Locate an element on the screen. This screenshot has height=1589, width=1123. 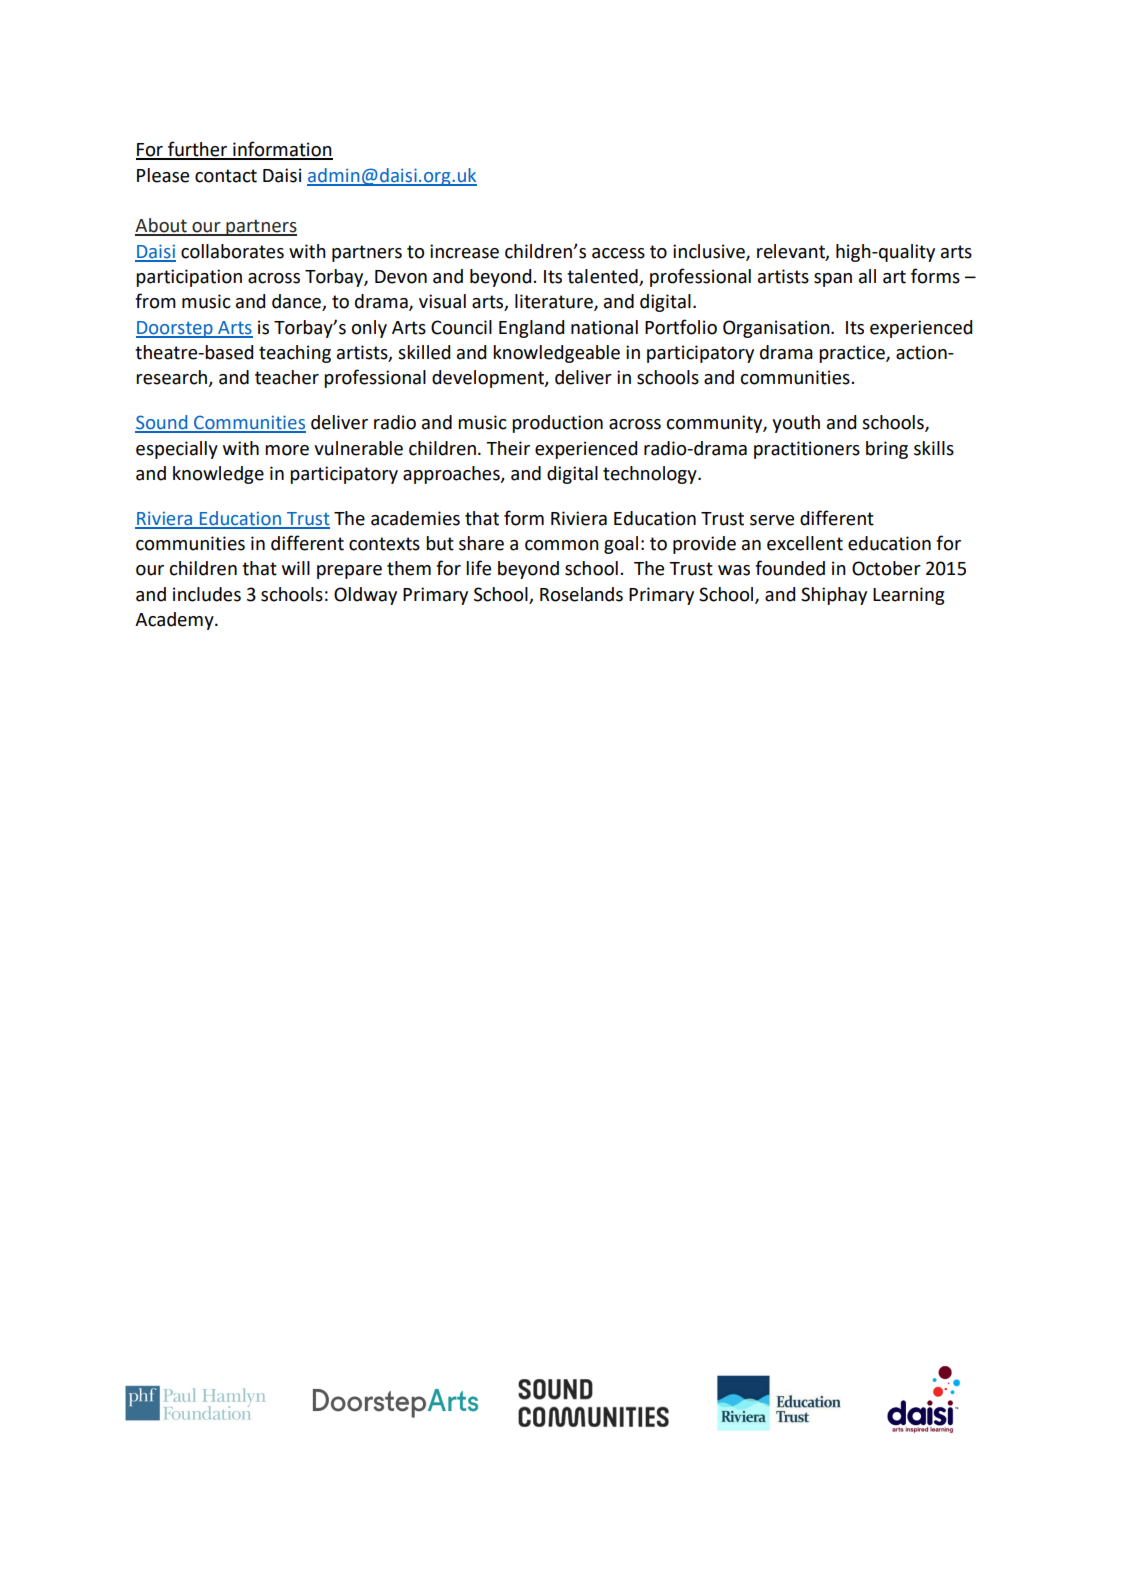
contact is located at coordinates (226, 176).
